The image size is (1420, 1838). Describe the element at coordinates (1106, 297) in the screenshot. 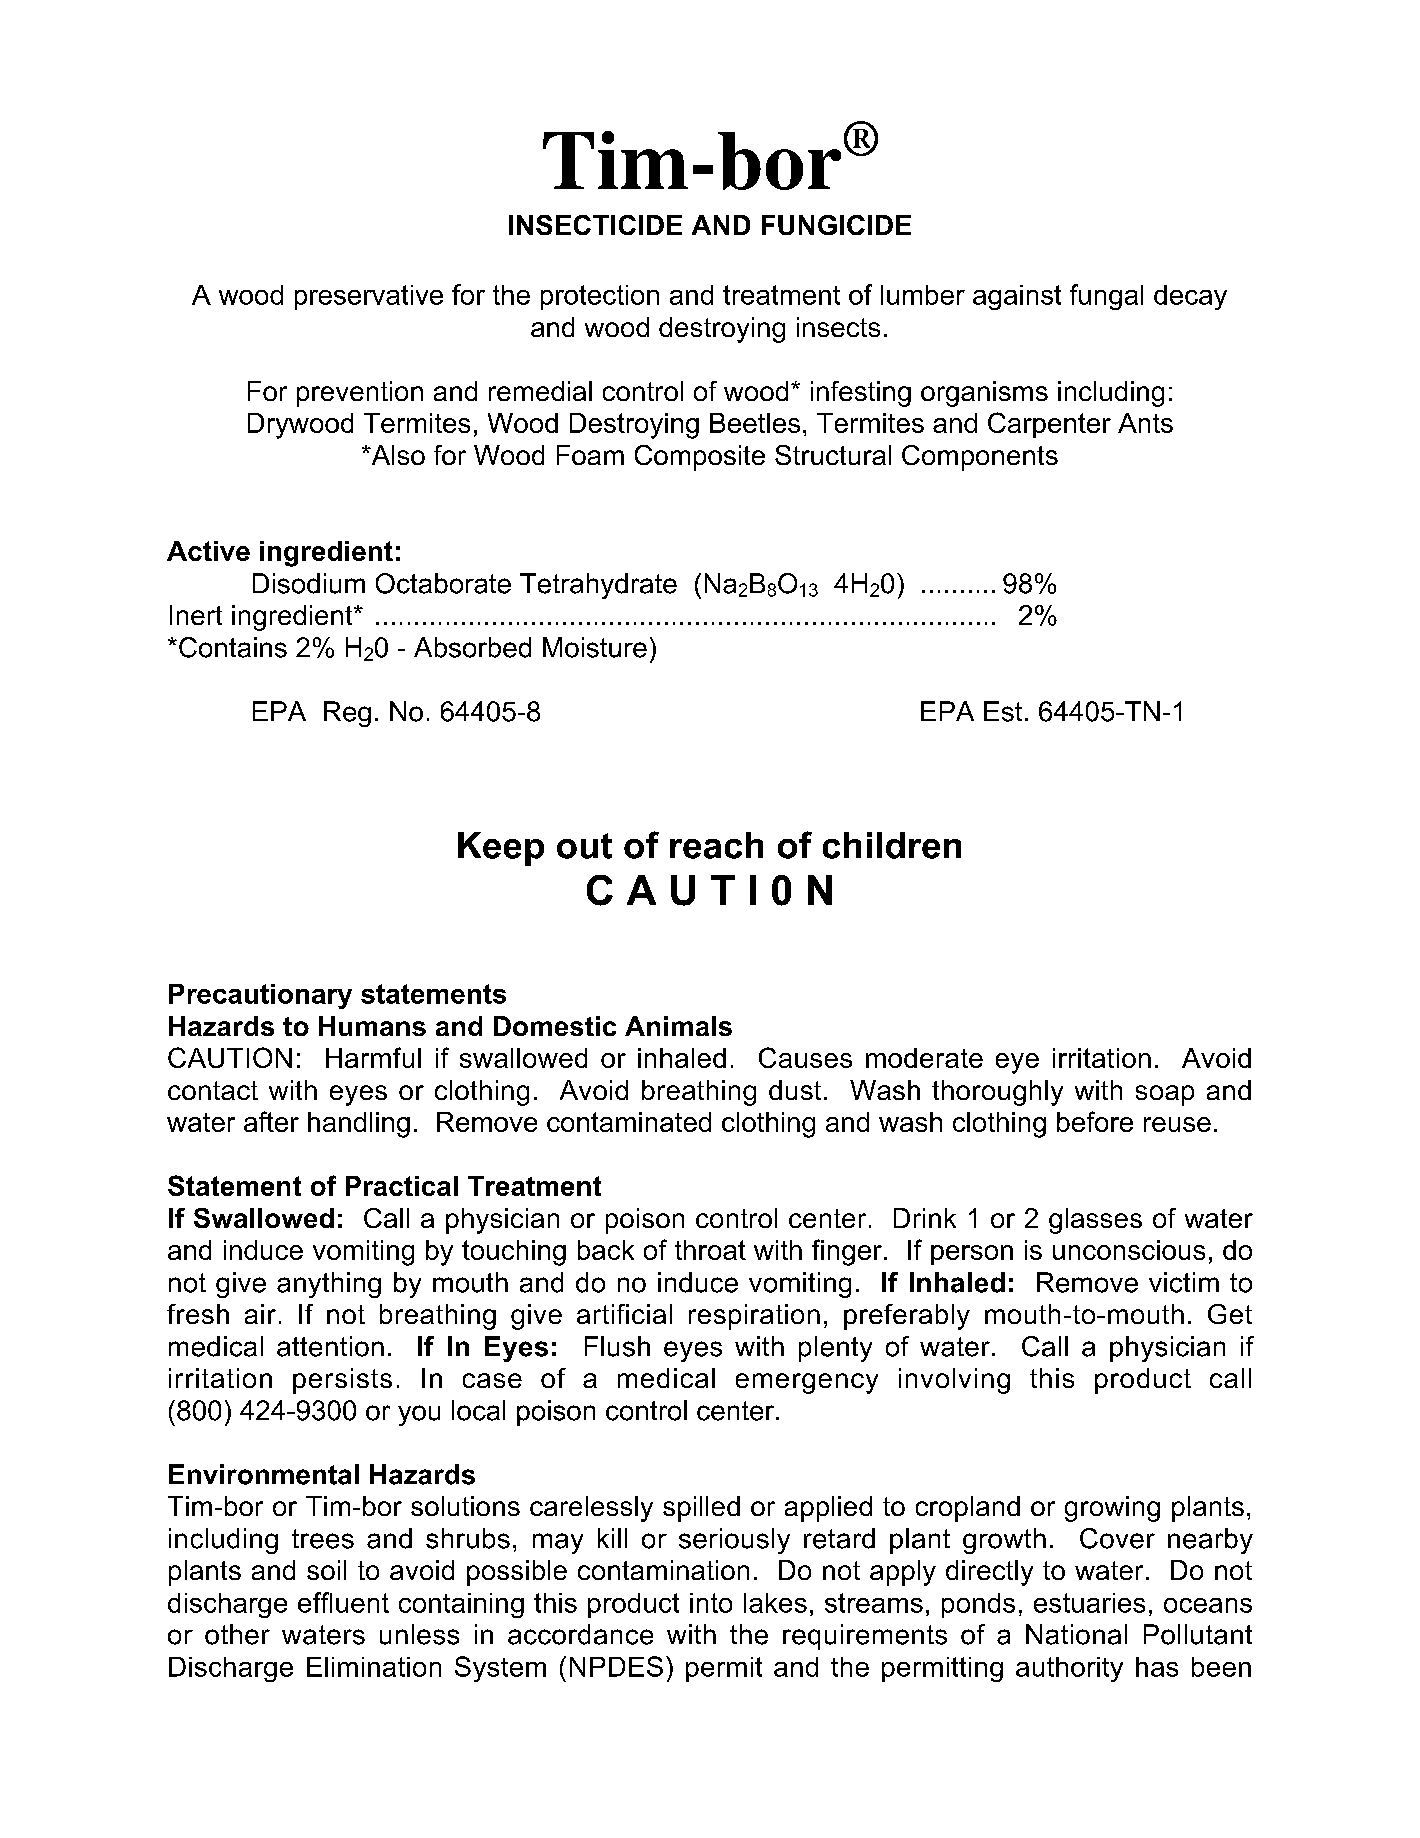

I see `fungal` at that location.
